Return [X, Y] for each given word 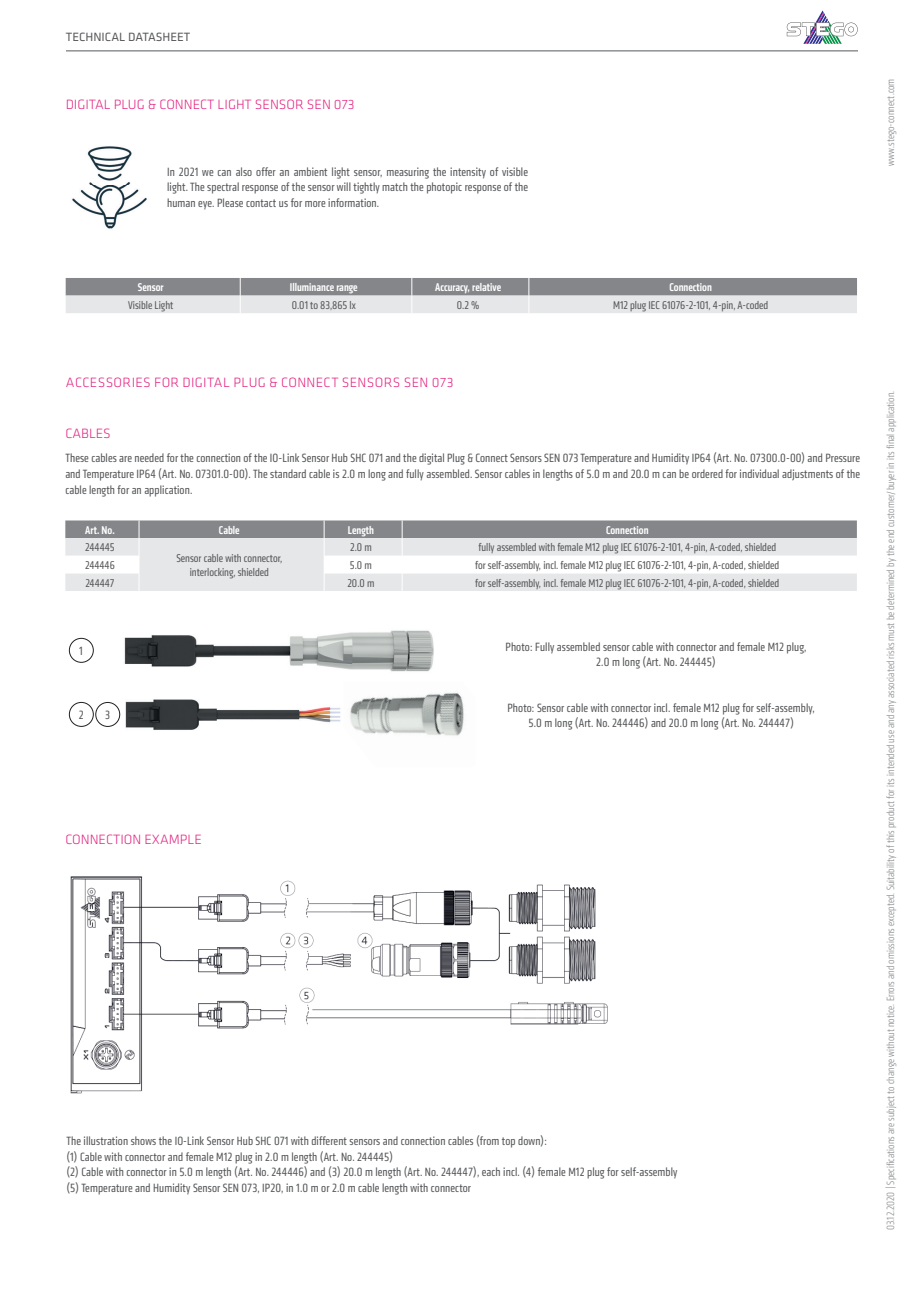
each [491, 1171]
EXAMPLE [173, 839]
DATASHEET [159, 36]
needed [149, 457]
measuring [408, 173]
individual [759, 473]
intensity [468, 173]
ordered [707, 473]
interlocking [212, 573]
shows [143, 1140]
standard [288, 473]
